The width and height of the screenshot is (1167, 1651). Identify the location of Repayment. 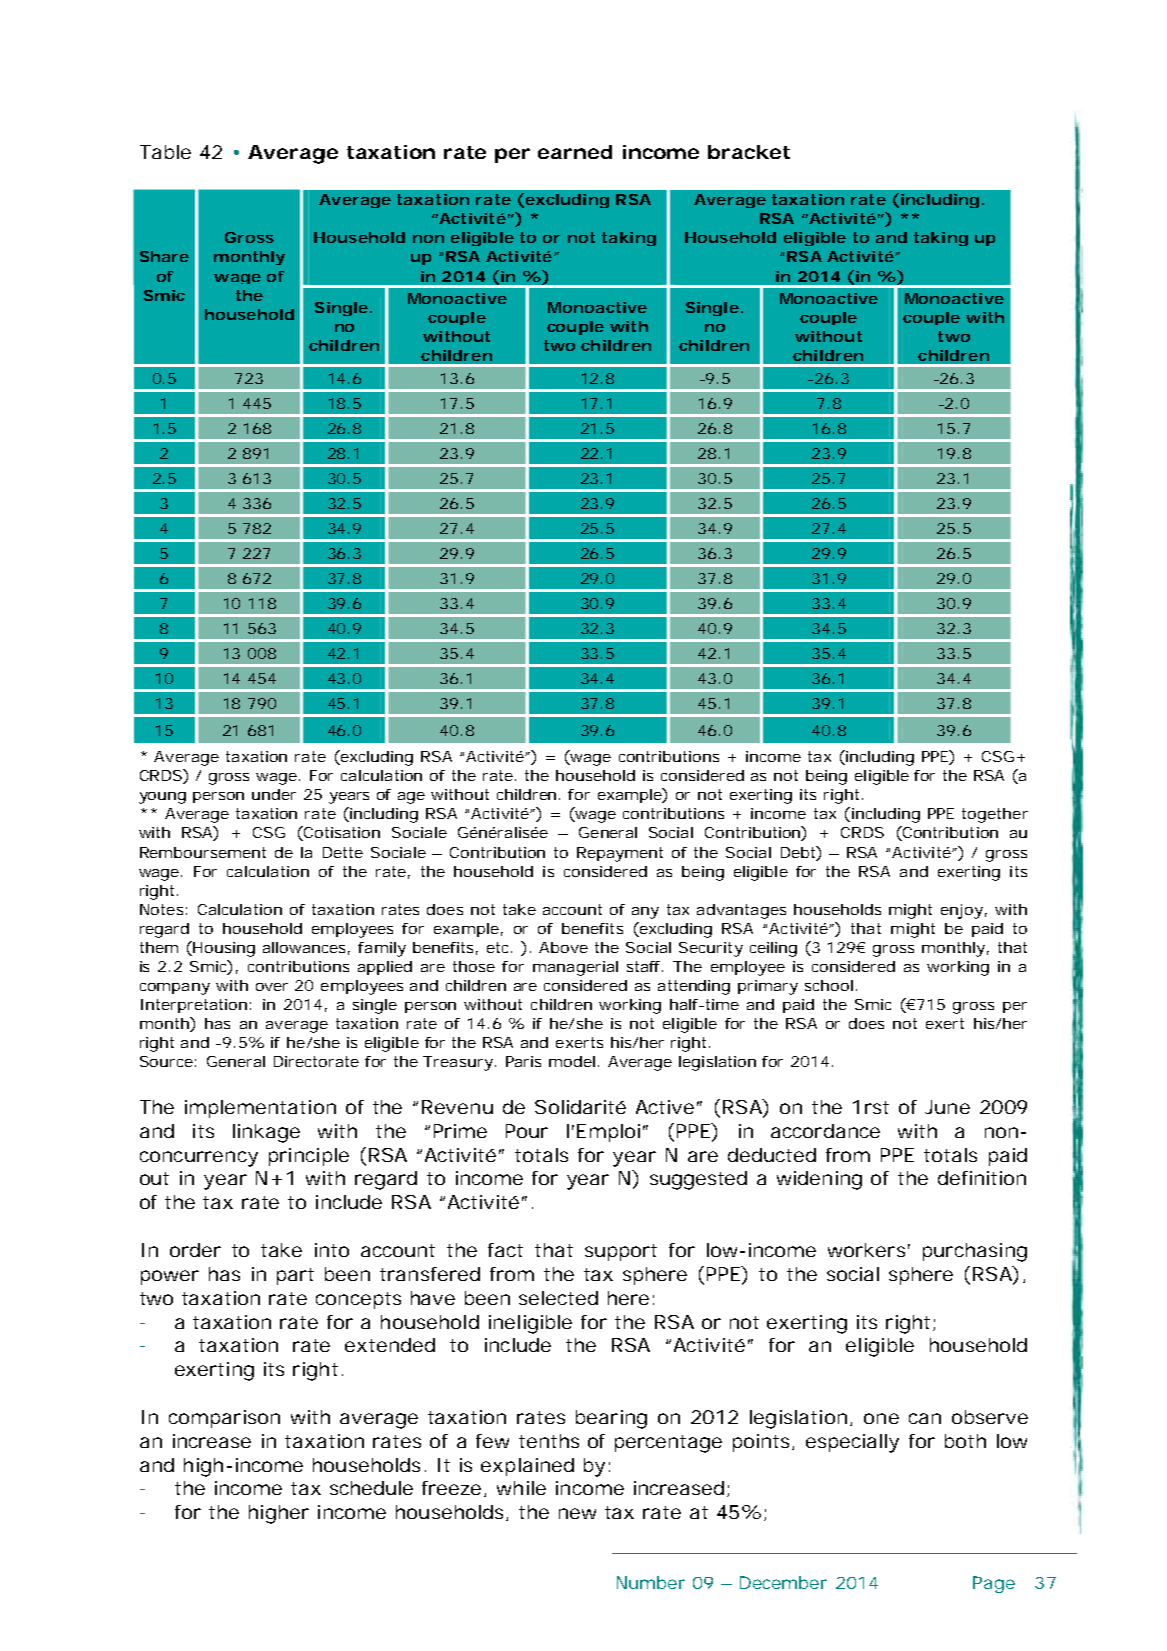
(620, 854).
